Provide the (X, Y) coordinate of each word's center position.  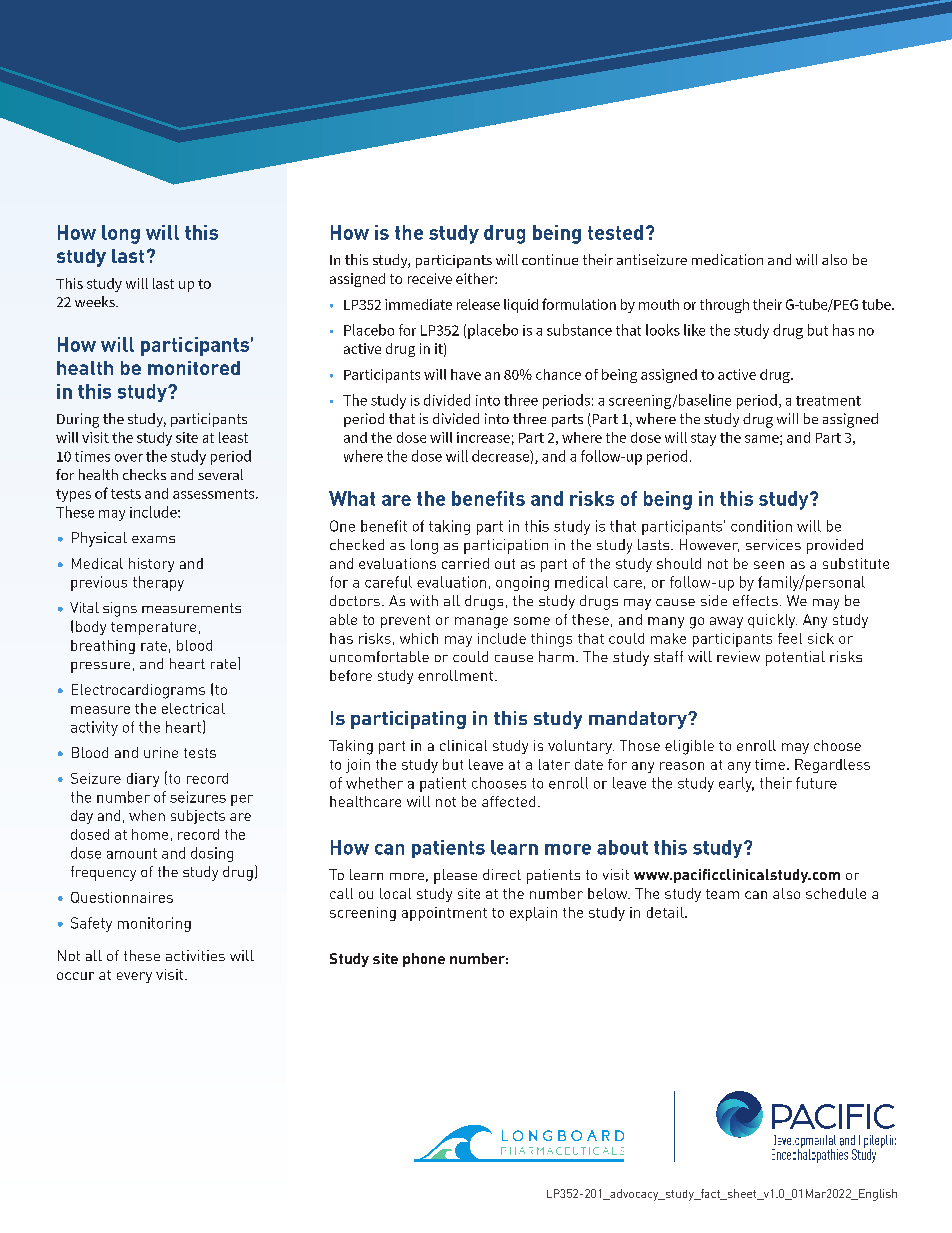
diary (143, 780)
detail (666, 912)
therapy (158, 583)
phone (424, 960)
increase (483, 437)
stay (703, 439)
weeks (96, 301)
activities (195, 955)
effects (755, 600)
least (233, 437)
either (476, 278)
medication (727, 259)
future (816, 783)
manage (481, 623)
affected (508, 801)
